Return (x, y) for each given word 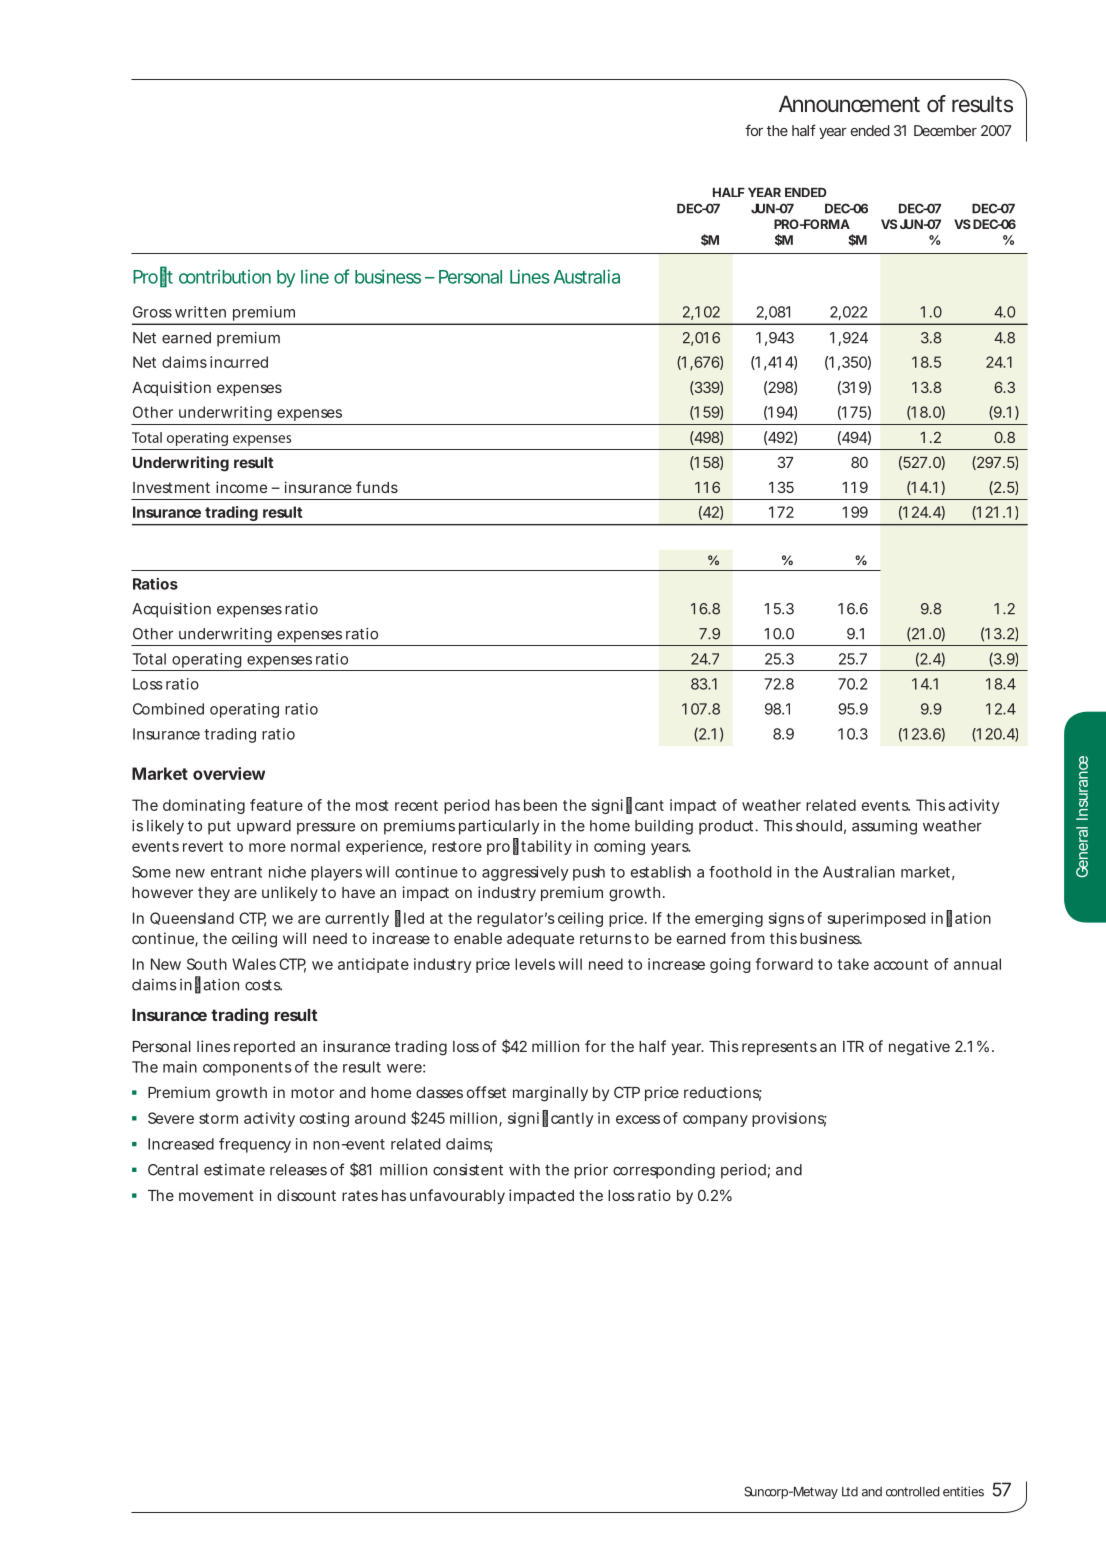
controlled (912, 1492)
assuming (884, 827)
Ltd (850, 1492)
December (945, 130)
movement (216, 1195)
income (241, 487)
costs (263, 985)
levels (535, 964)
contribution (225, 276)
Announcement (849, 103)
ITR (853, 1046)
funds (377, 487)
